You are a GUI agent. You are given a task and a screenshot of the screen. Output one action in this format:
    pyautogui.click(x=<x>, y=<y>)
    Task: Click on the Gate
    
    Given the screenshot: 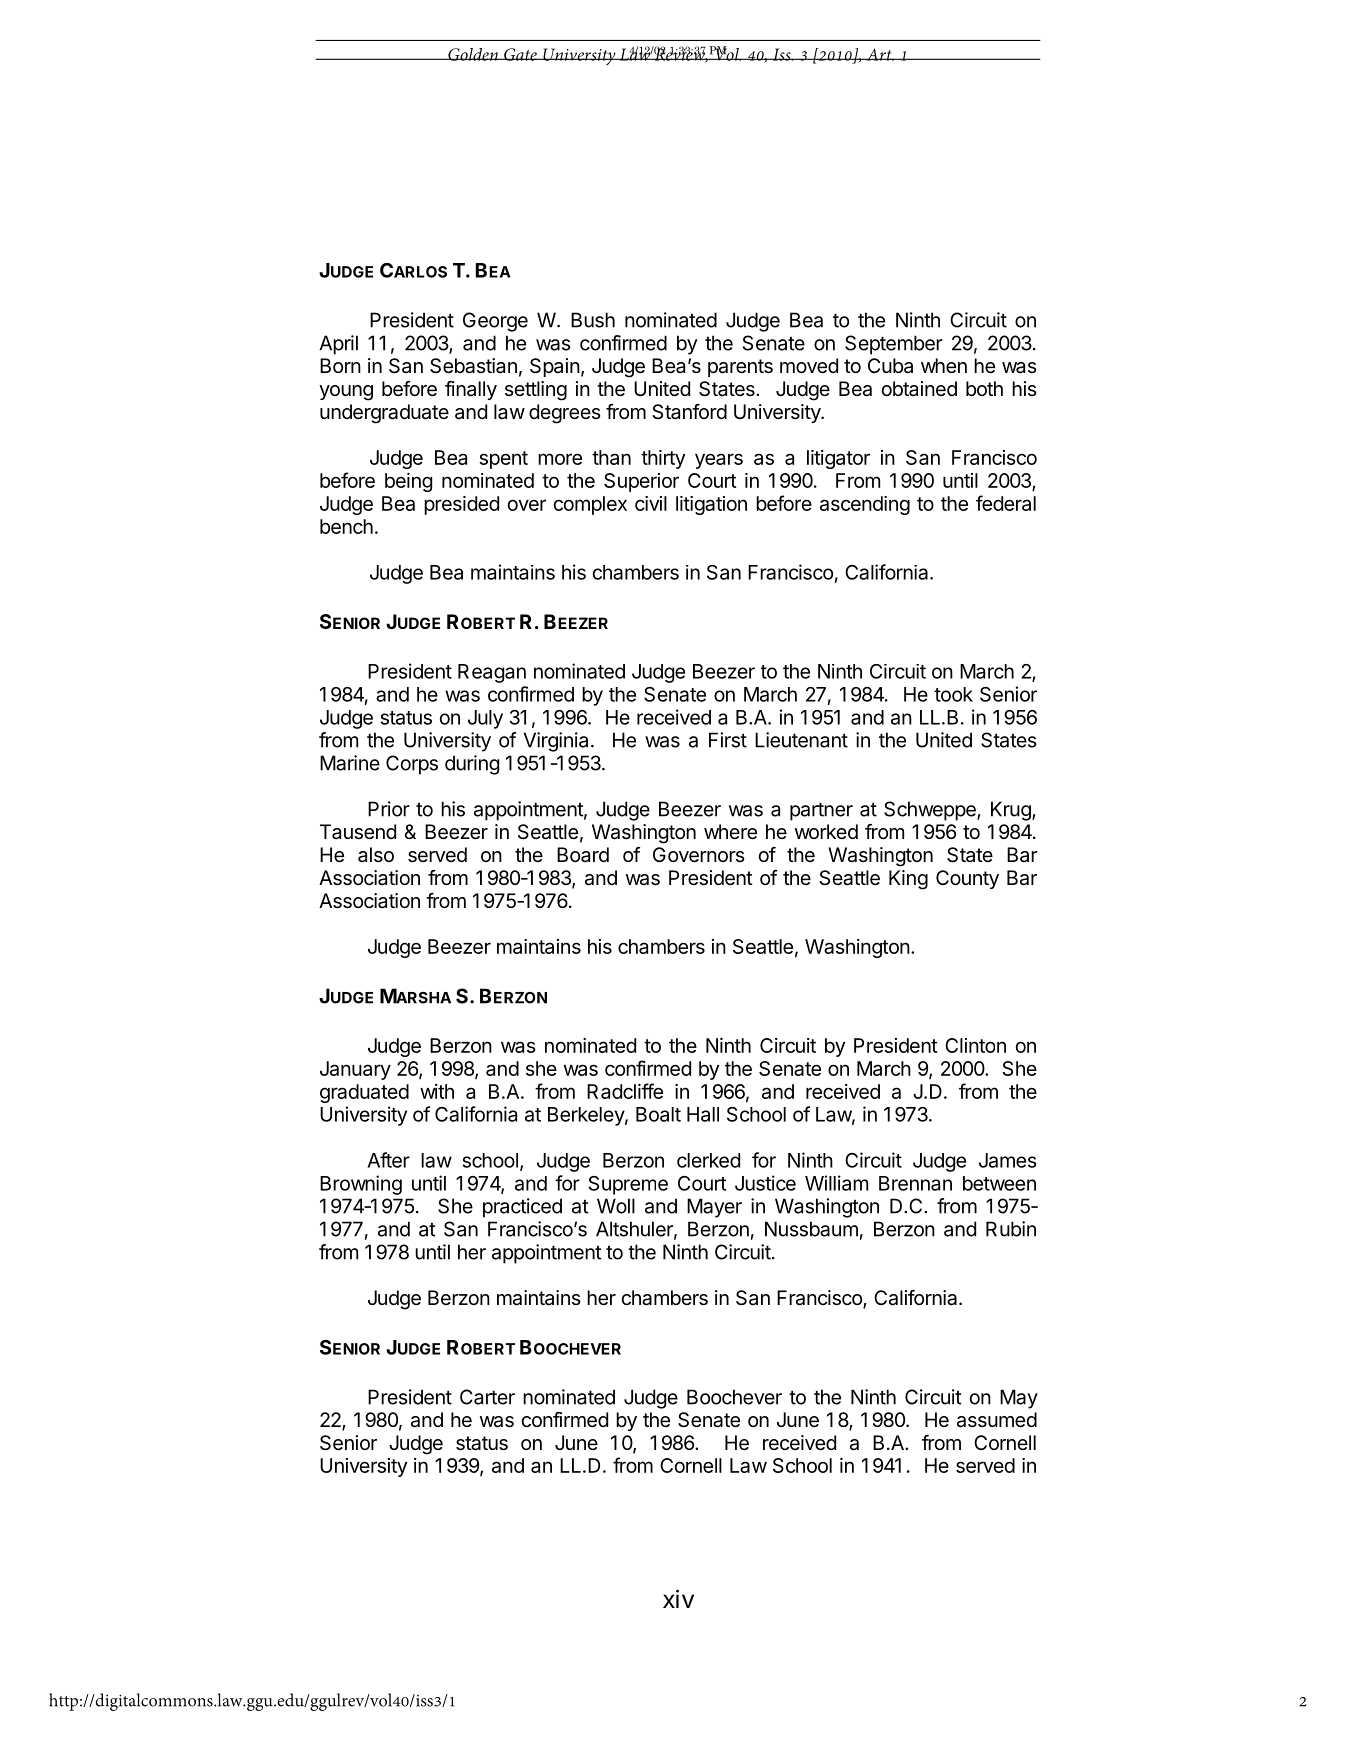 What is the action you would take?
    pyautogui.click(x=520, y=54)
